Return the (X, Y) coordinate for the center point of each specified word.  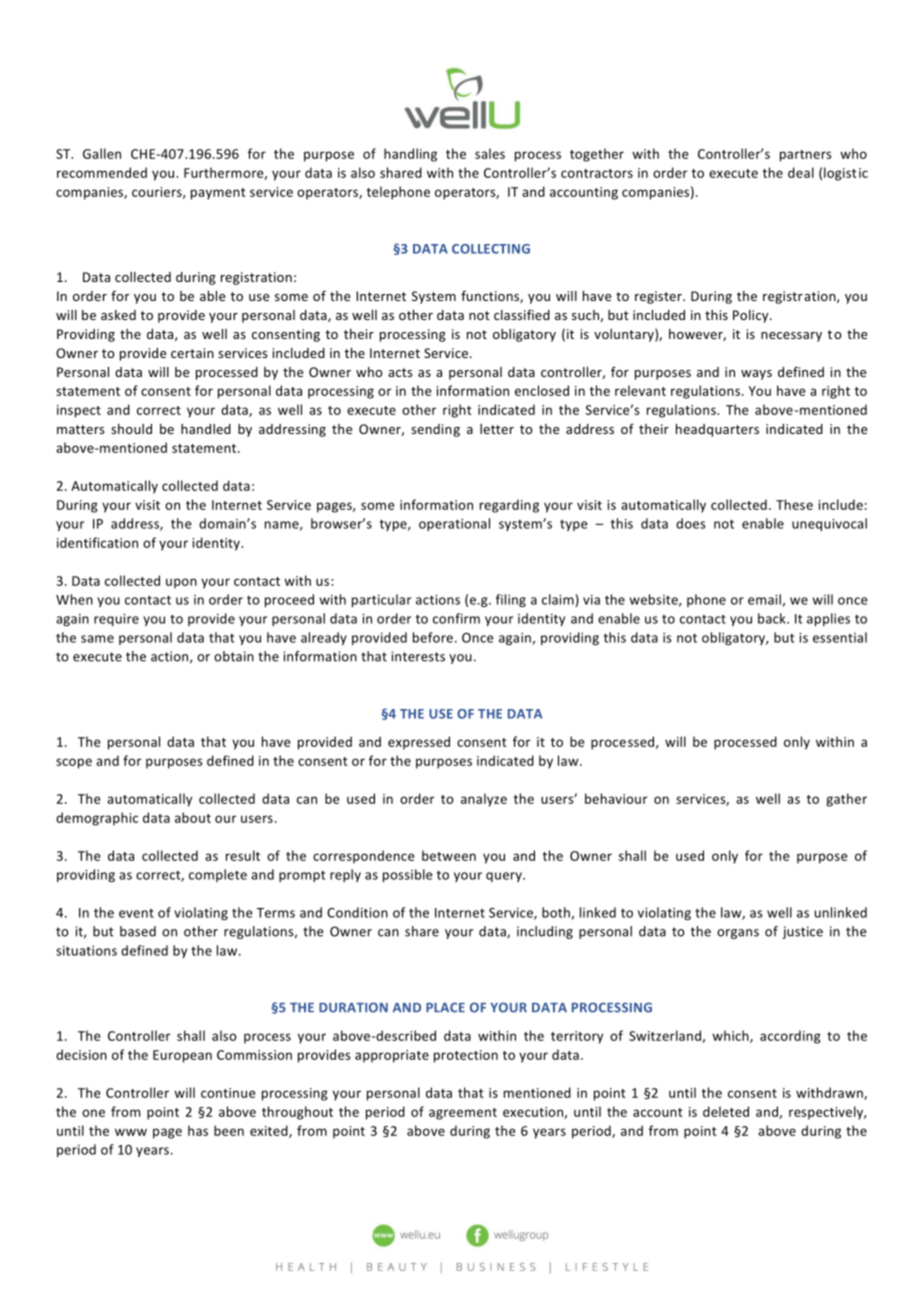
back (773, 618)
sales (490, 153)
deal (801, 172)
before (433, 637)
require (116, 620)
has (198, 1130)
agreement (463, 1114)
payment (218, 194)
